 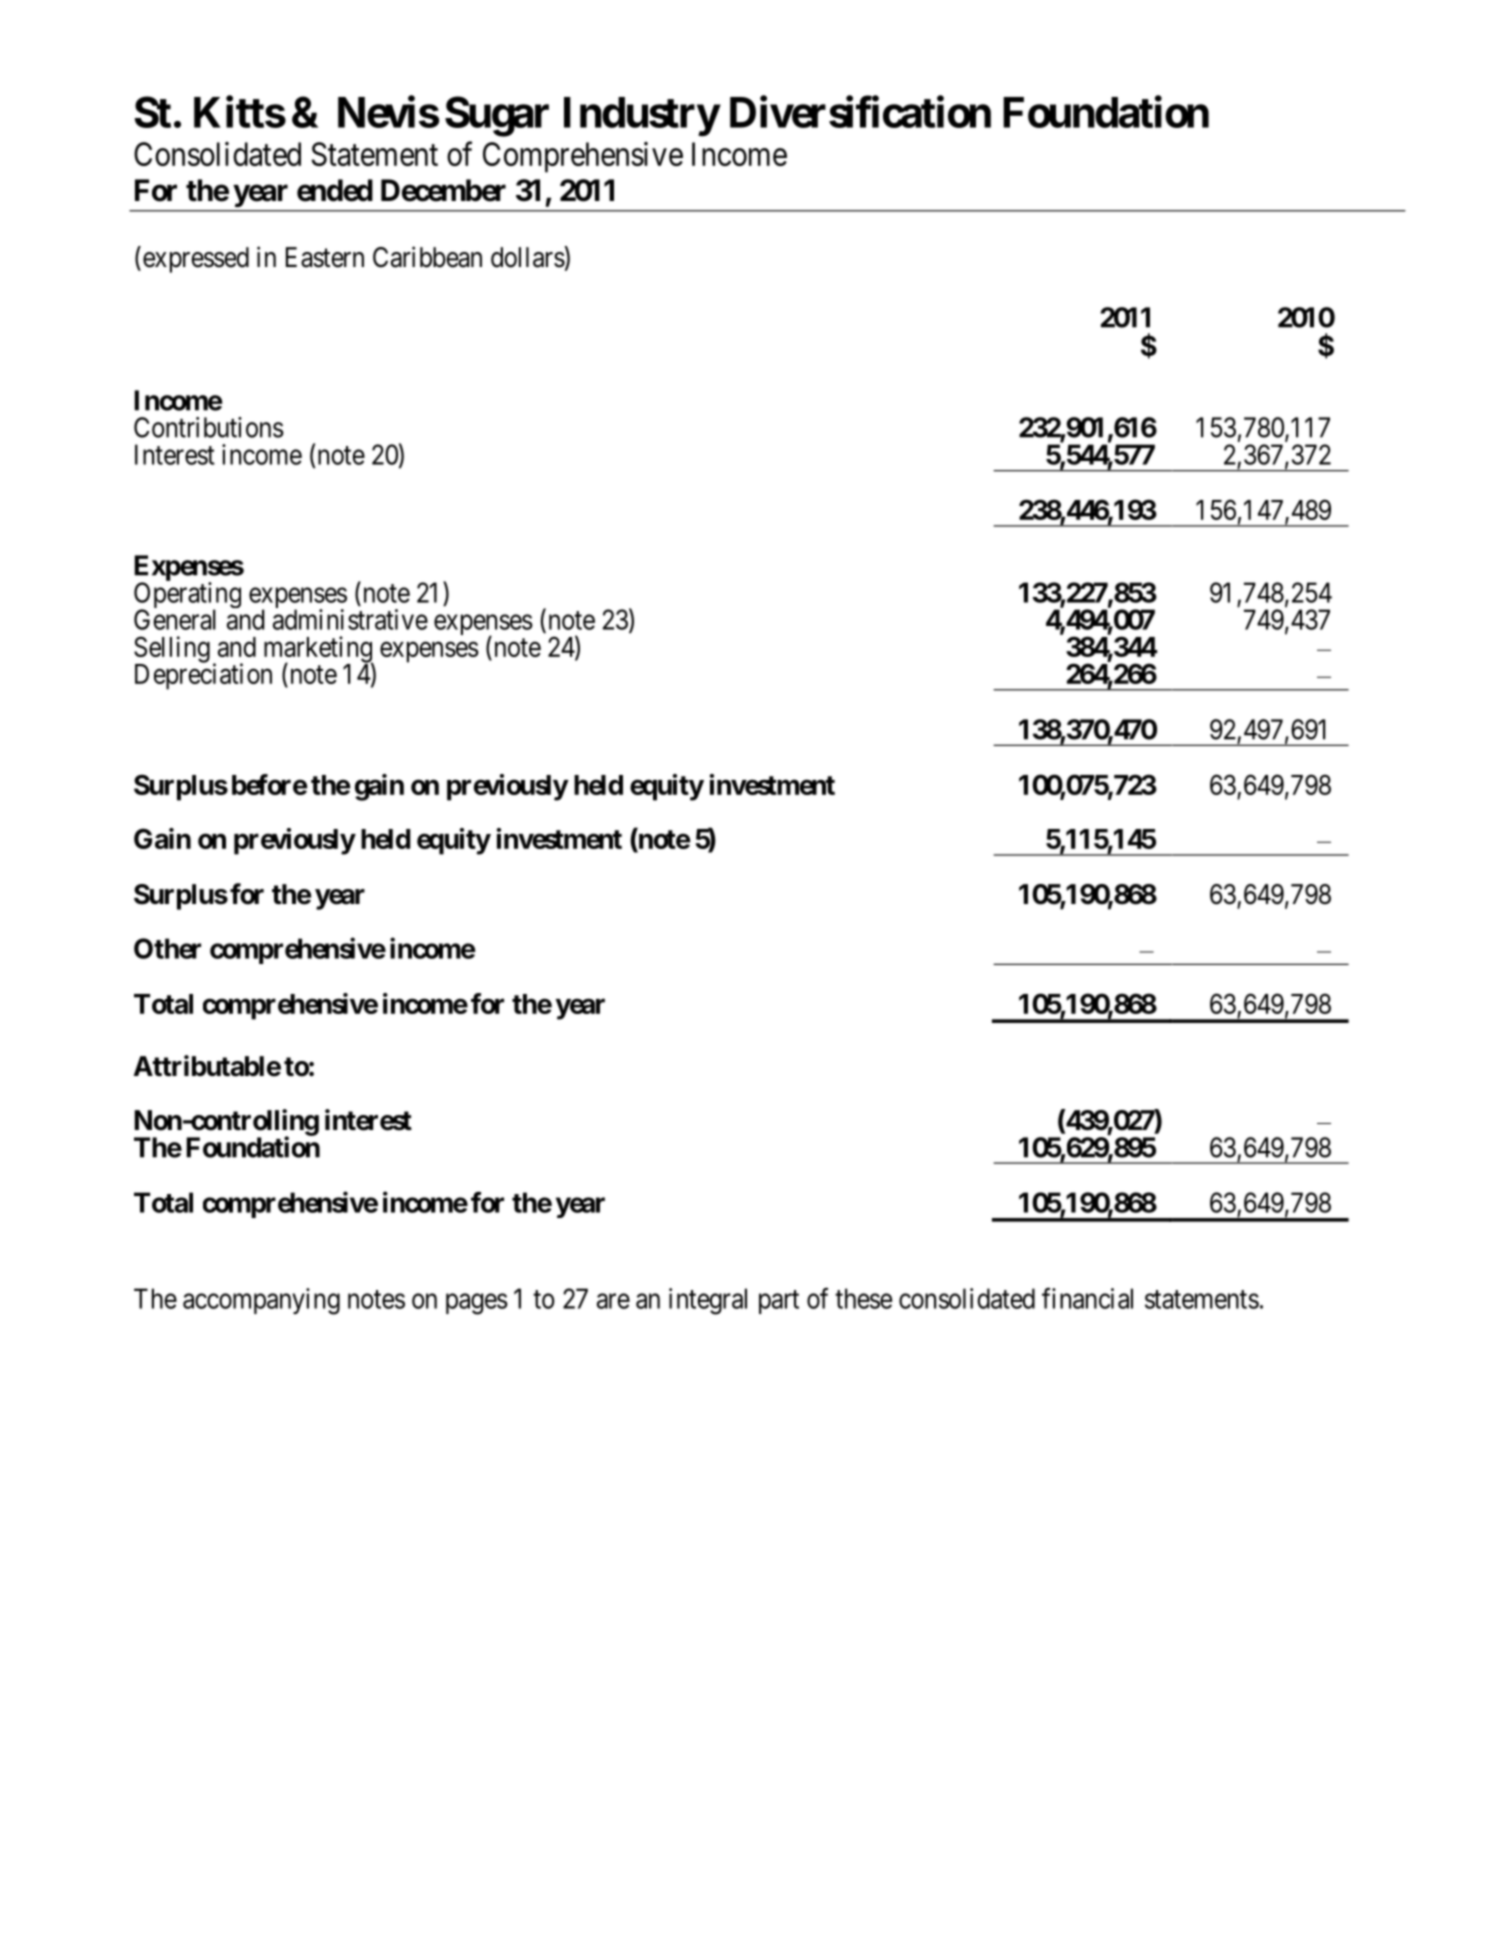 What do you see at coordinates (335, 190) in the page?
I see `ended` at bounding box center [335, 190].
